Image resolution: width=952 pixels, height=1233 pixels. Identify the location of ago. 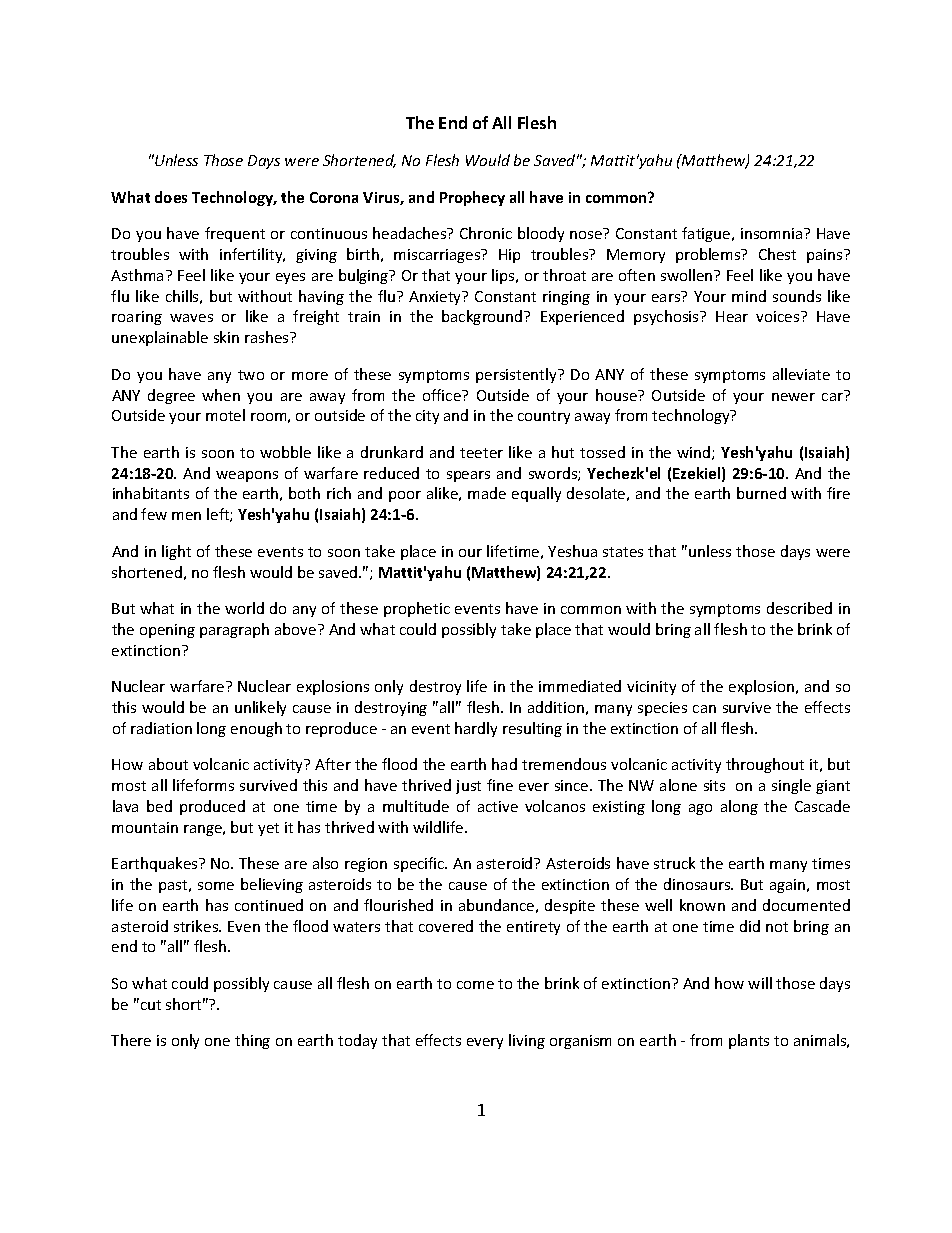
(700, 809).
